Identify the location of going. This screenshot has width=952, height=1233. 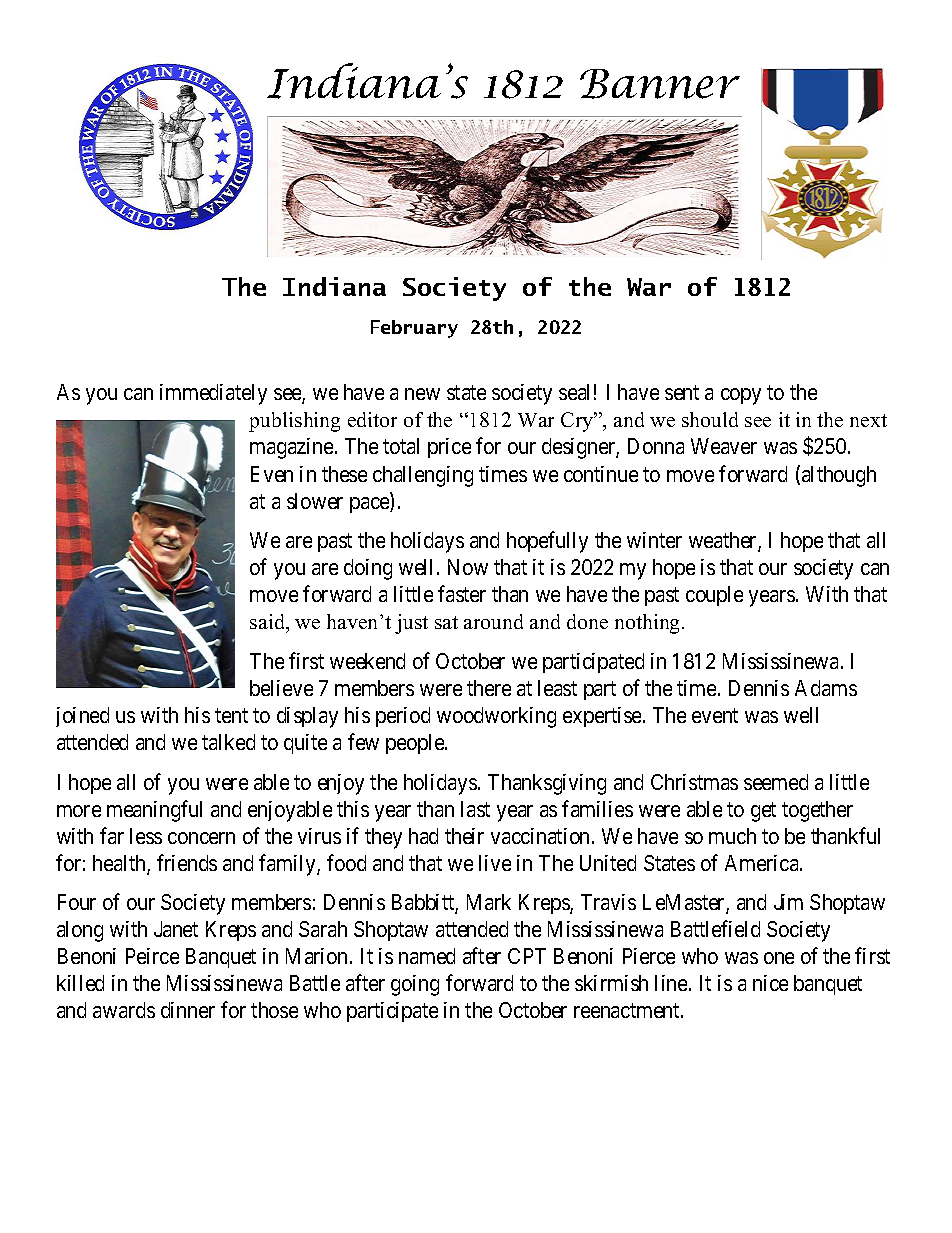
(415, 985).
